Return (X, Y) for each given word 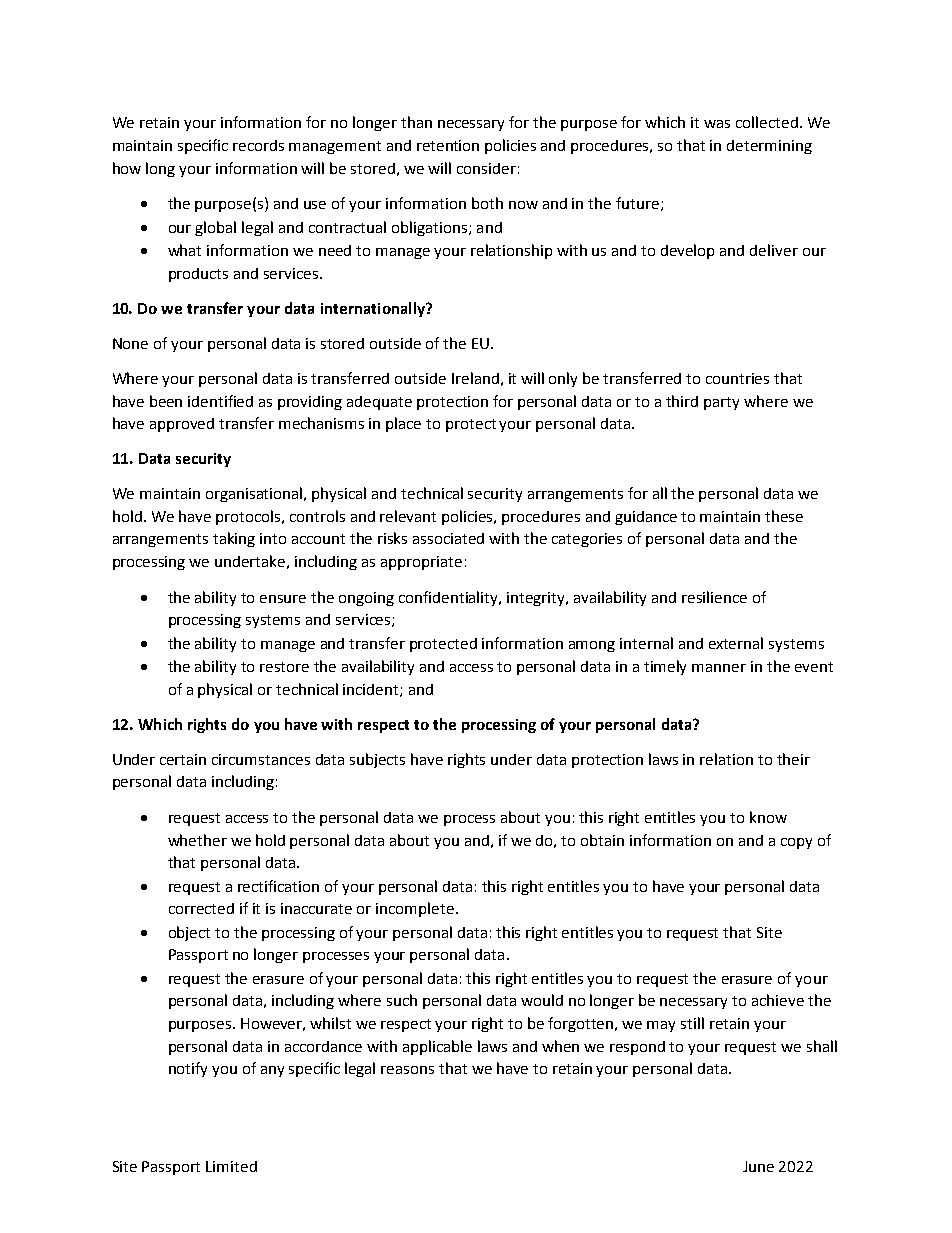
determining (769, 147)
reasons (407, 1070)
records (258, 145)
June (758, 1166)
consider (486, 168)
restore (284, 667)
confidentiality (450, 598)
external (736, 643)
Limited (231, 1166)
